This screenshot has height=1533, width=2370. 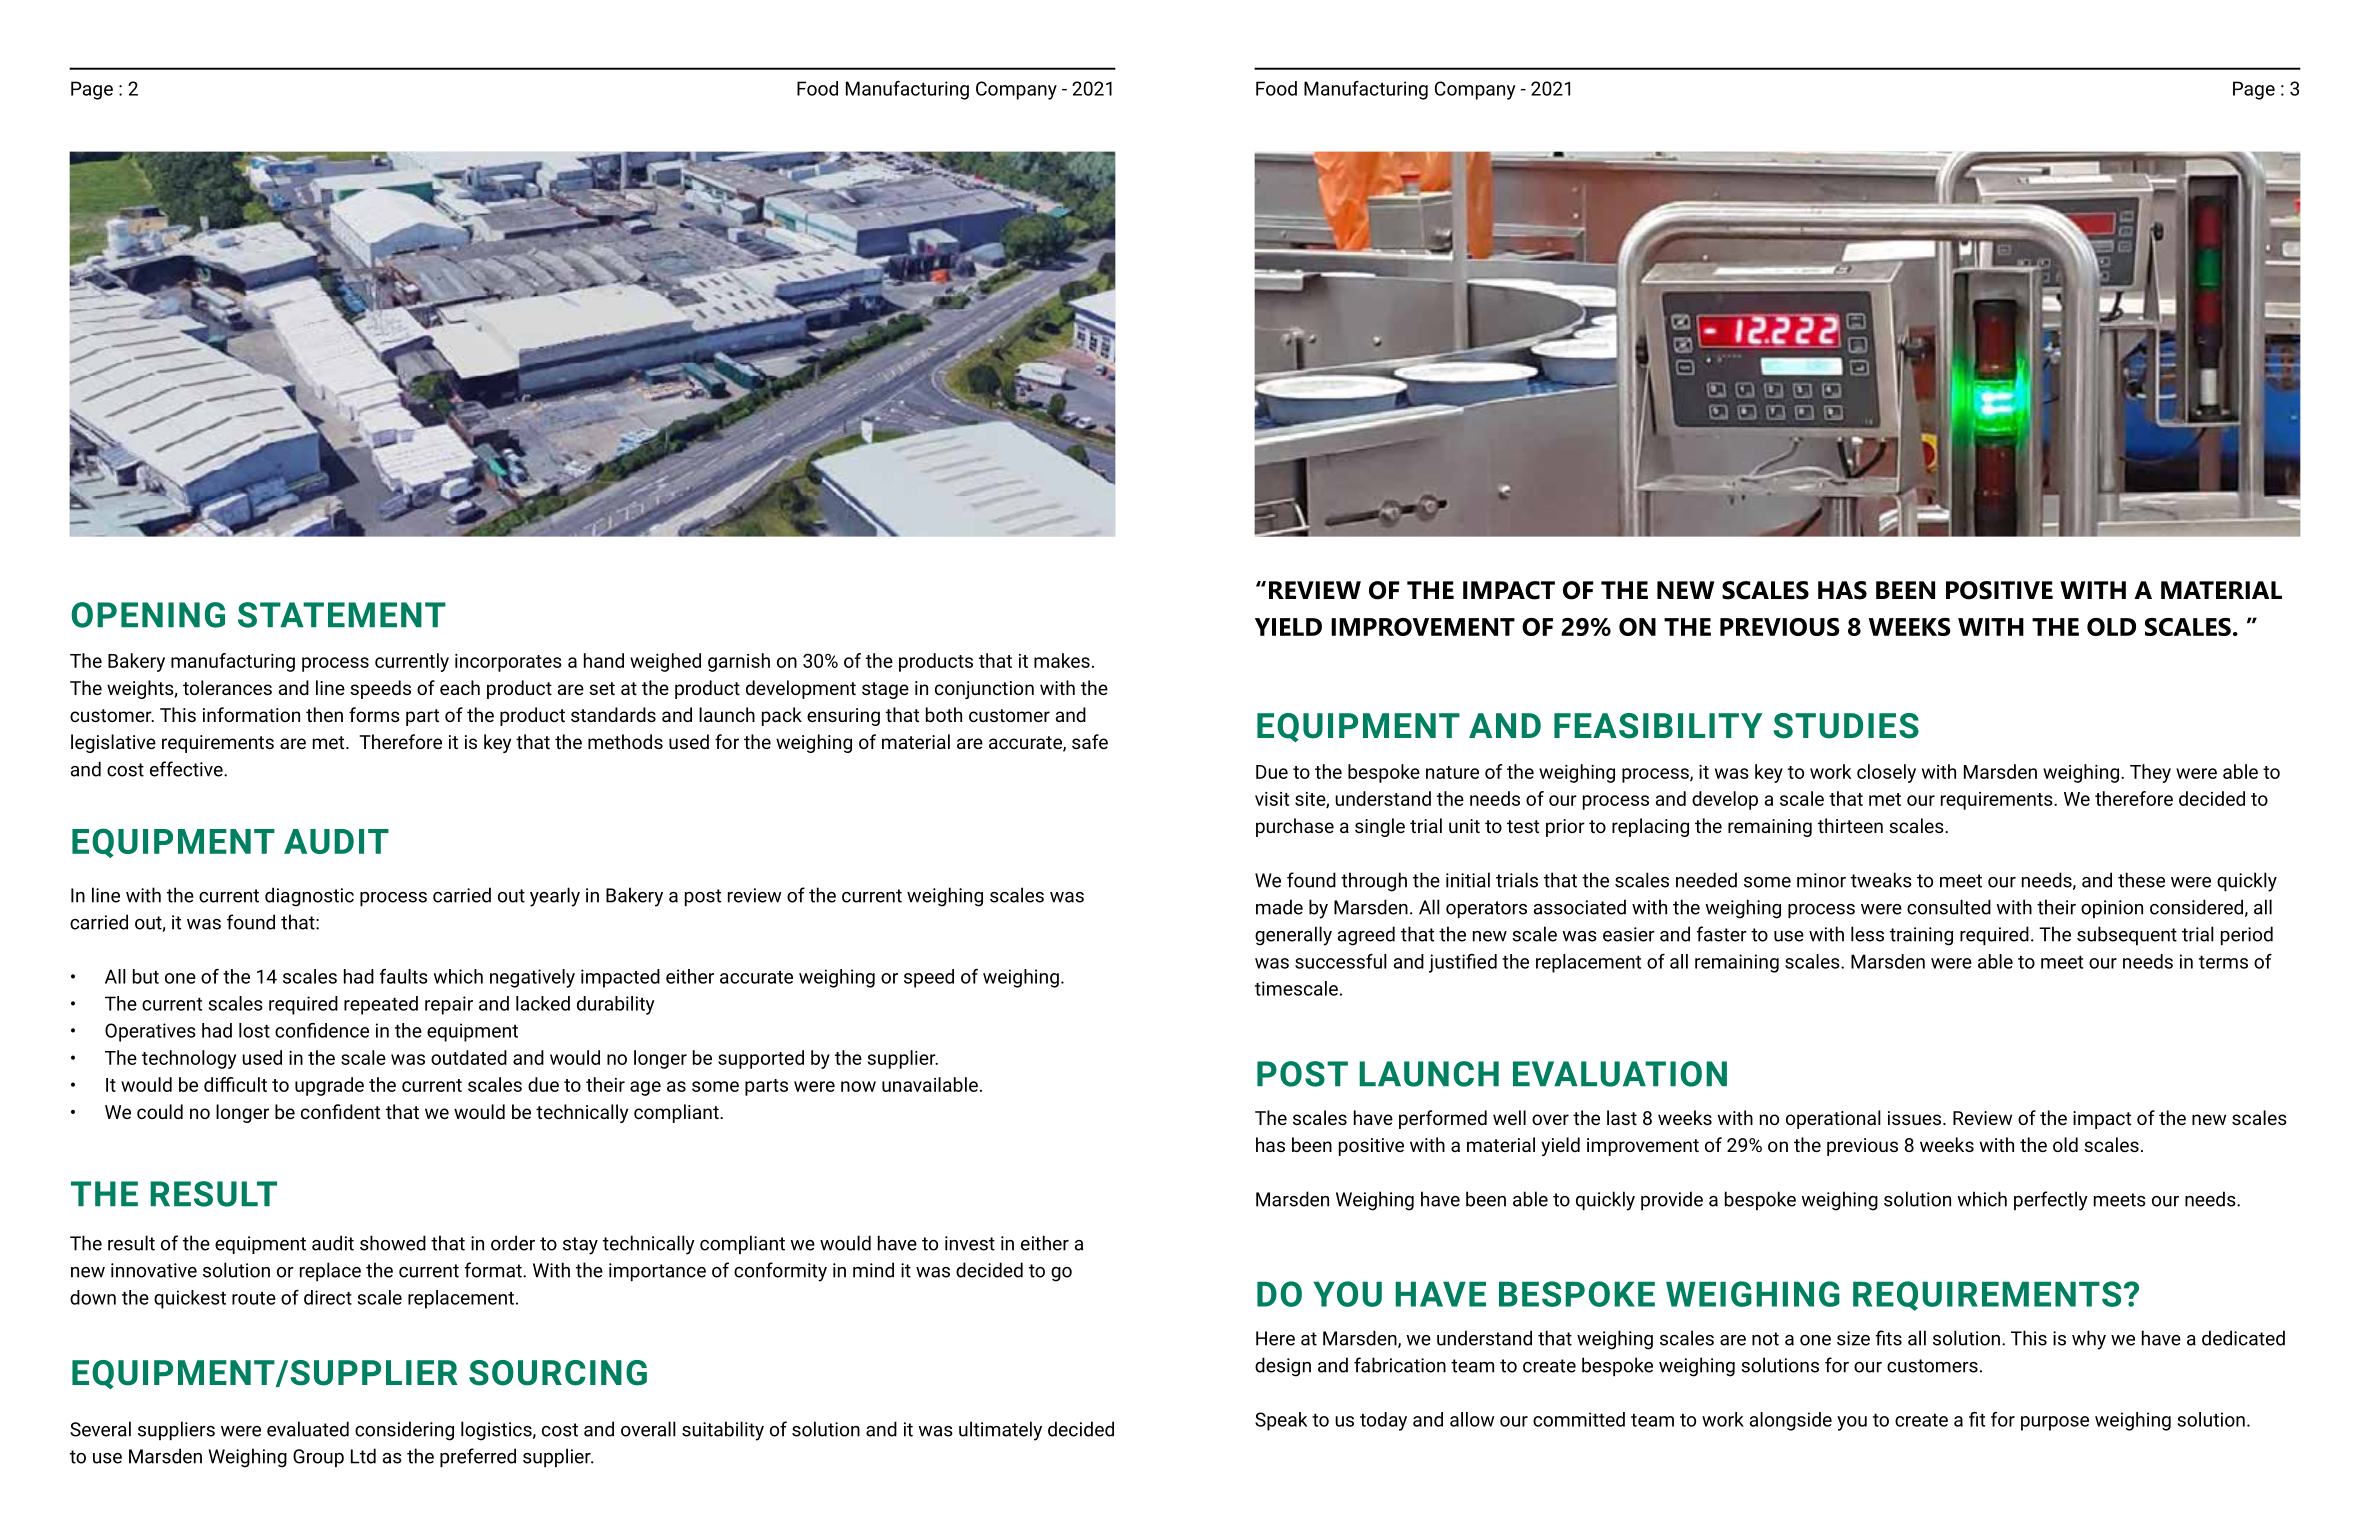 What do you see at coordinates (2051, 1201) in the screenshot?
I see `perfectly` at bounding box center [2051, 1201].
